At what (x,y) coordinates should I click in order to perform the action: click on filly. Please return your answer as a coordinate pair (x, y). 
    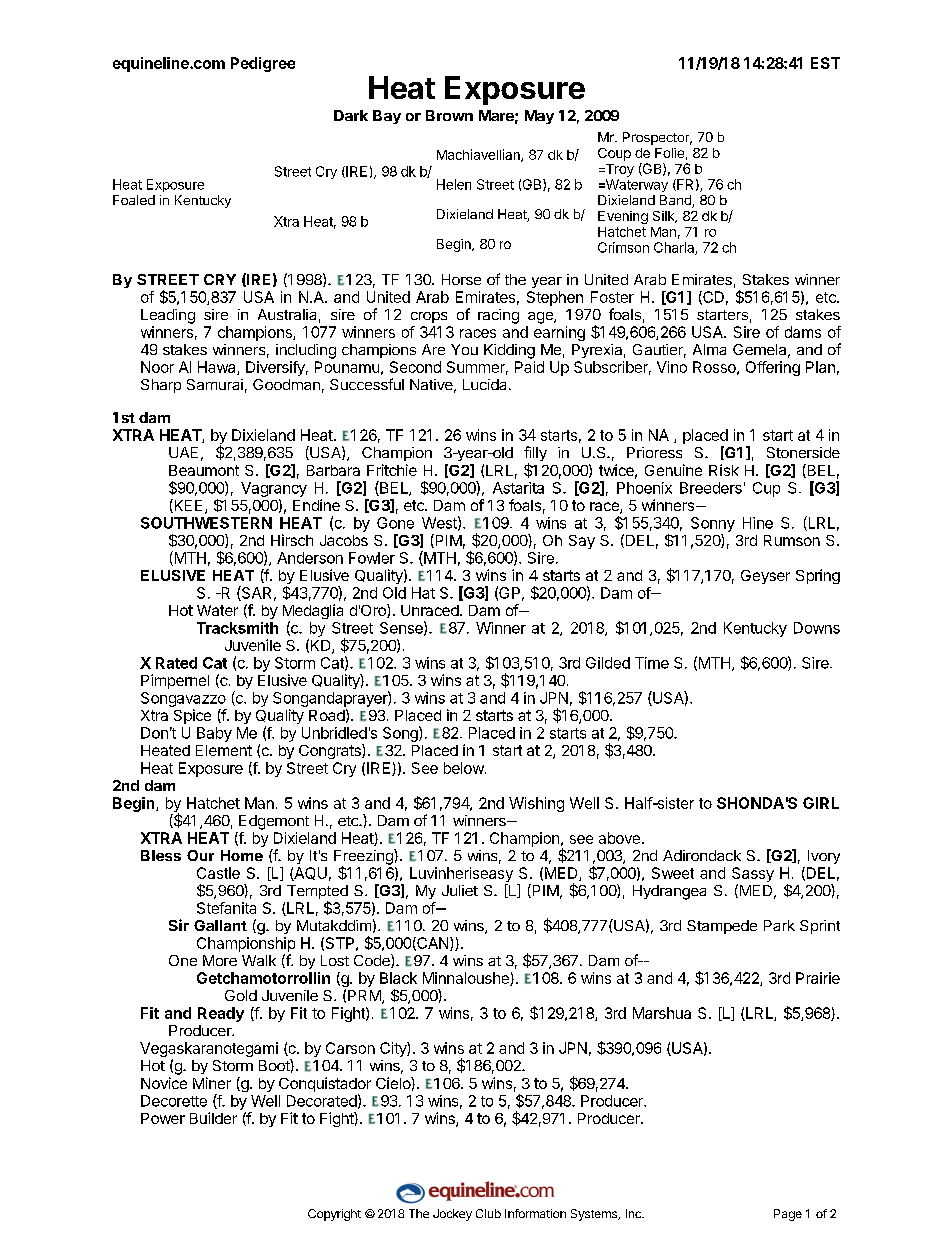
    Looking at the image, I should click on (535, 455).
